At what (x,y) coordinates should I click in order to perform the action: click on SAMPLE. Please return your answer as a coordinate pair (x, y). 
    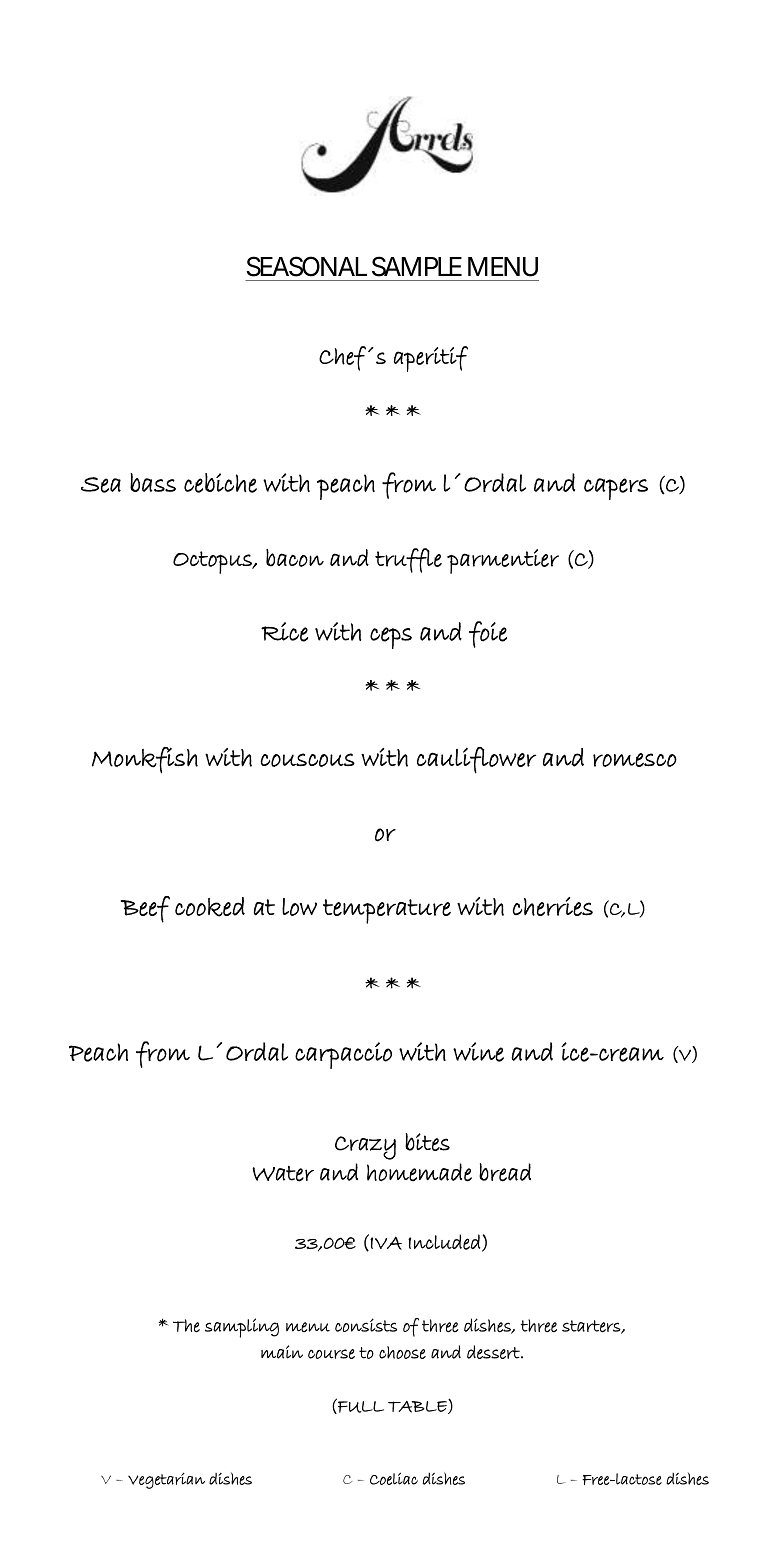
    Looking at the image, I should click on (417, 266).
